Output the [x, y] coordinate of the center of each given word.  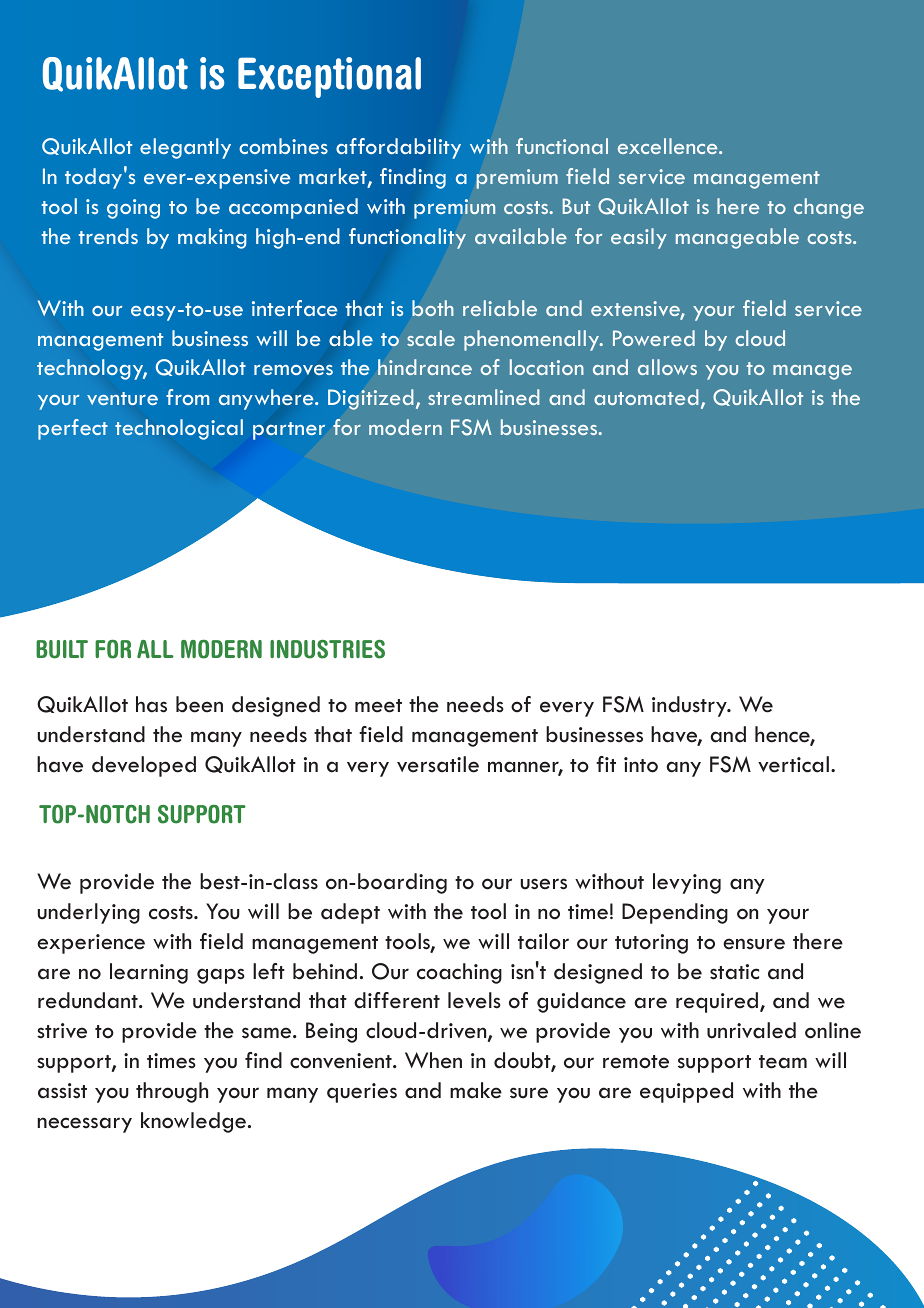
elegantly [185, 148]
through [172, 1092]
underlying [89, 913]
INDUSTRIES [327, 649]
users [544, 884]
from [187, 397]
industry [690, 706]
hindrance [425, 367]
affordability [398, 148]
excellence [669, 146]
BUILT [62, 649]
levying [687, 883]
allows [667, 367]
